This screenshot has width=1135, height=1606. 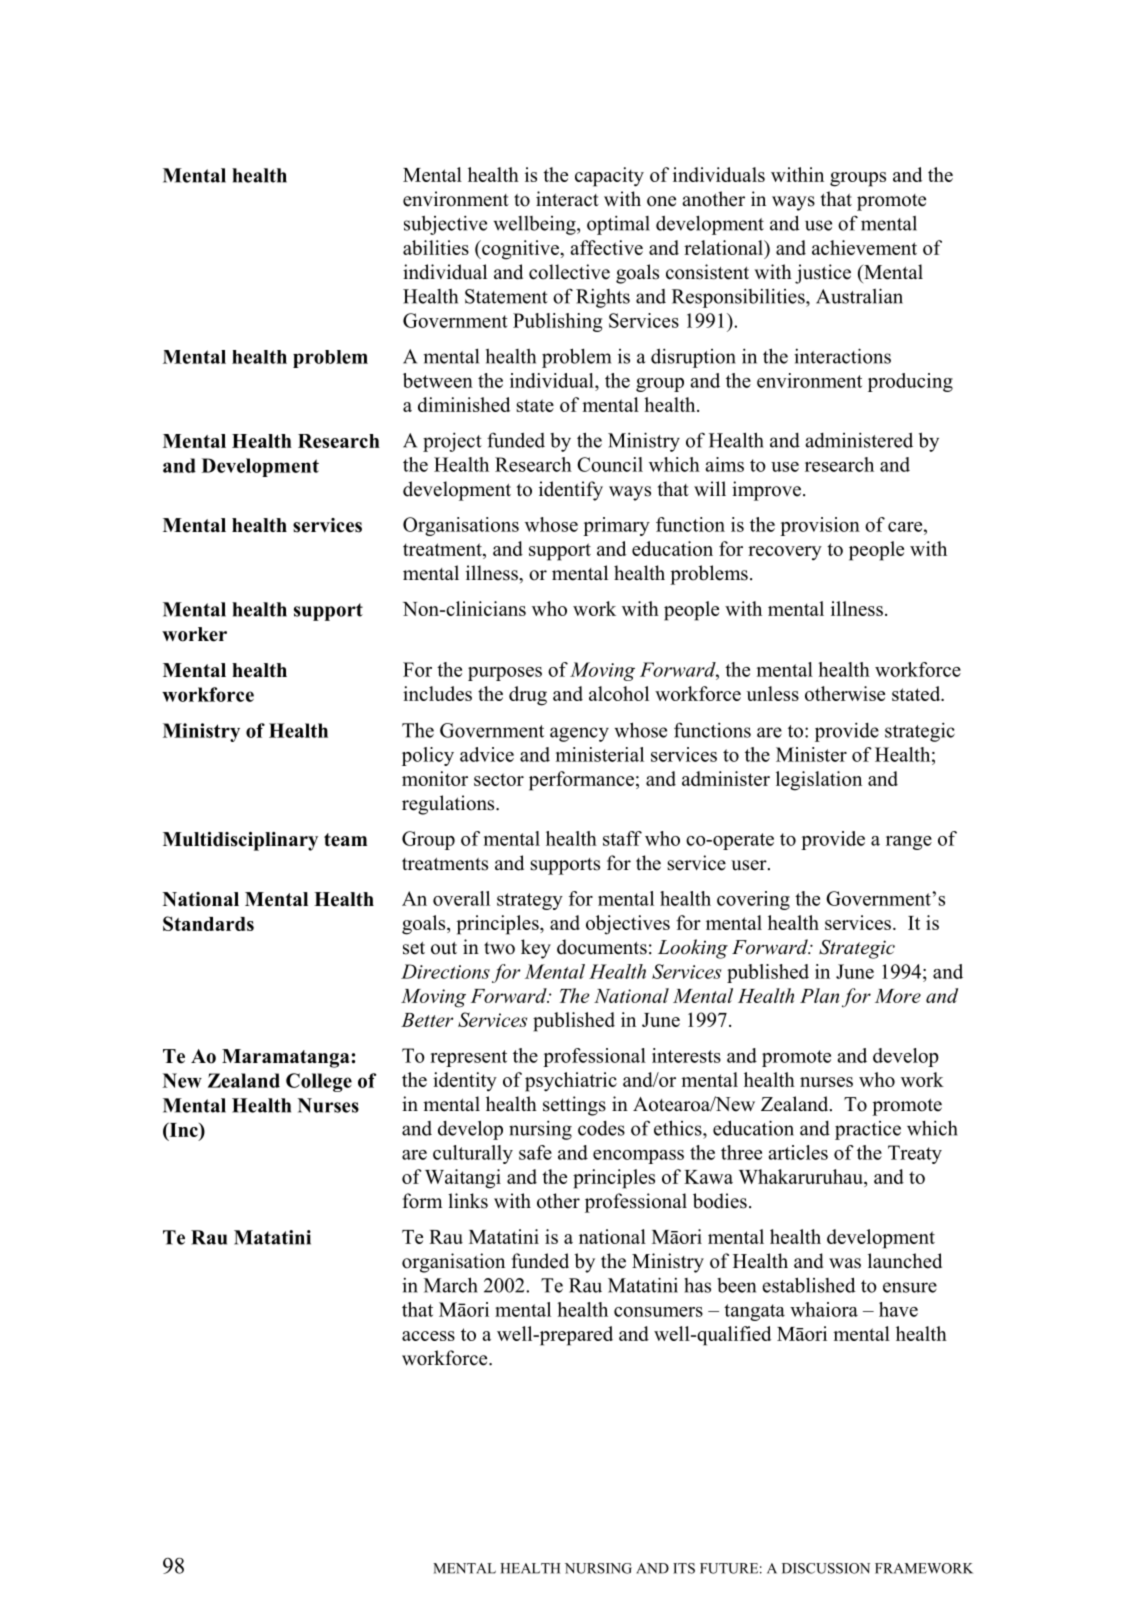 I want to click on access, so click(x=428, y=1336).
